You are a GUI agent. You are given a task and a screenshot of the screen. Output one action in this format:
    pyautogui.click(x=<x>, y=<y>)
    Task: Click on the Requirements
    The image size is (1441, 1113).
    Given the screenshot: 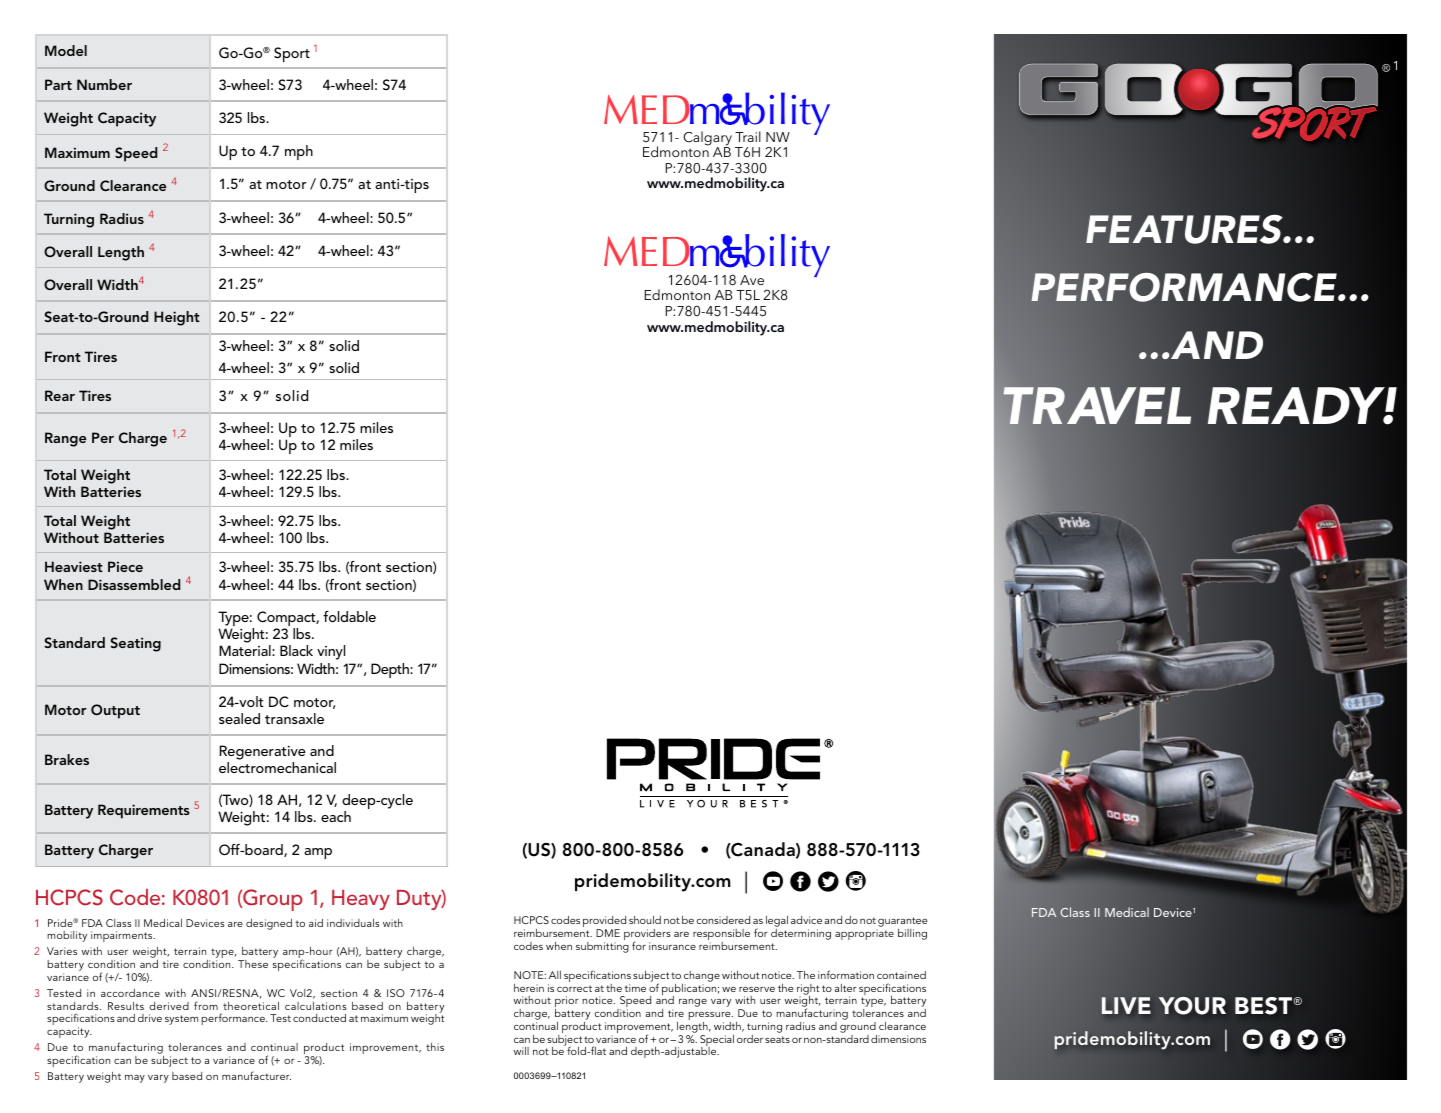 What is the action you would take?
    pyautogui.click(x=144, y=811)
